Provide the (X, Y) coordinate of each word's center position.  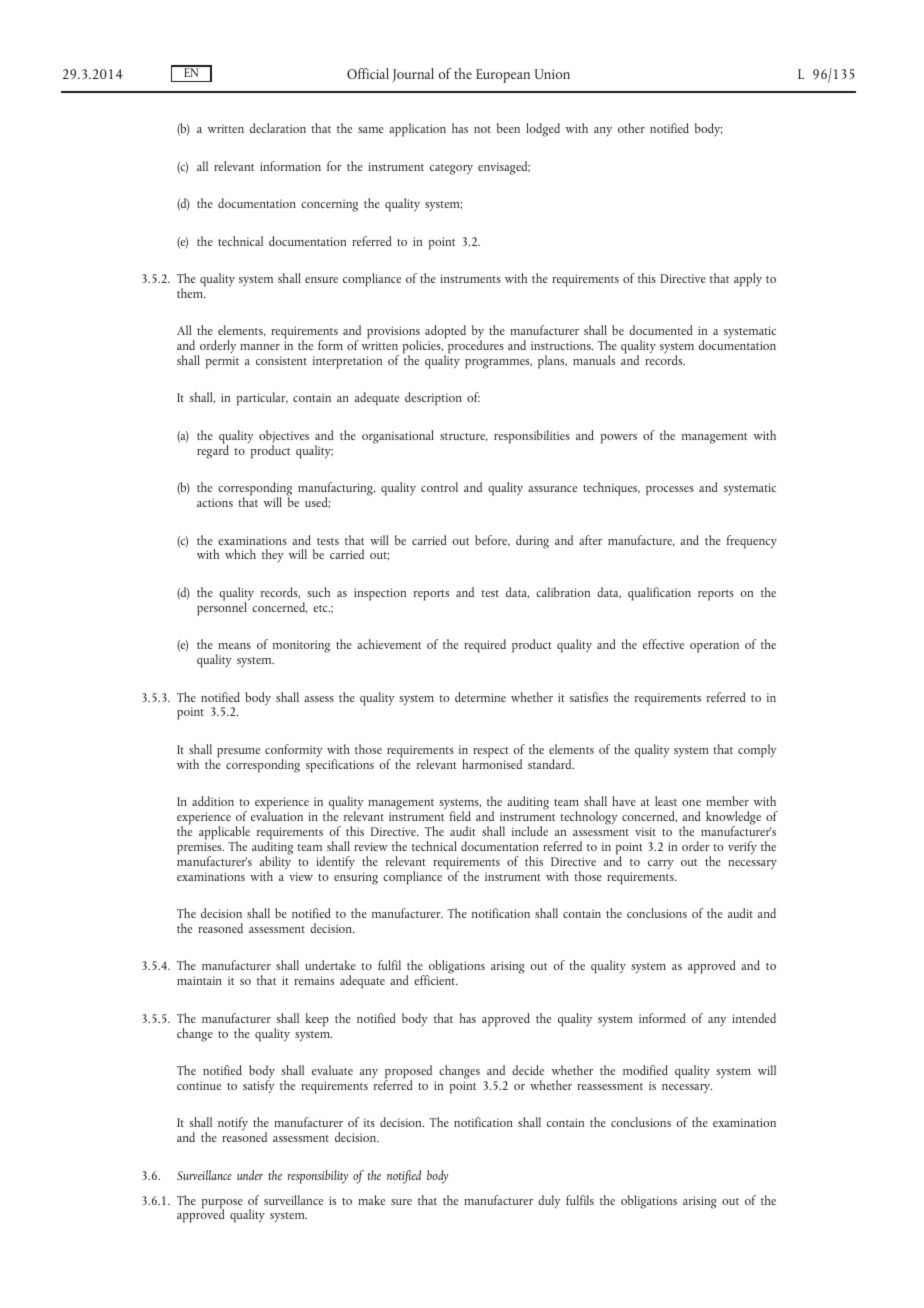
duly (549, 1201)
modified (645, 1070)
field (460, 816)
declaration (278, 128)
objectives (284, 438)
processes (670, 491)
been (508, 128)
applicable (224, 834)
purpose (222, 1205)
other (631, 128)
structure (464, 437)
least (666, 801)
